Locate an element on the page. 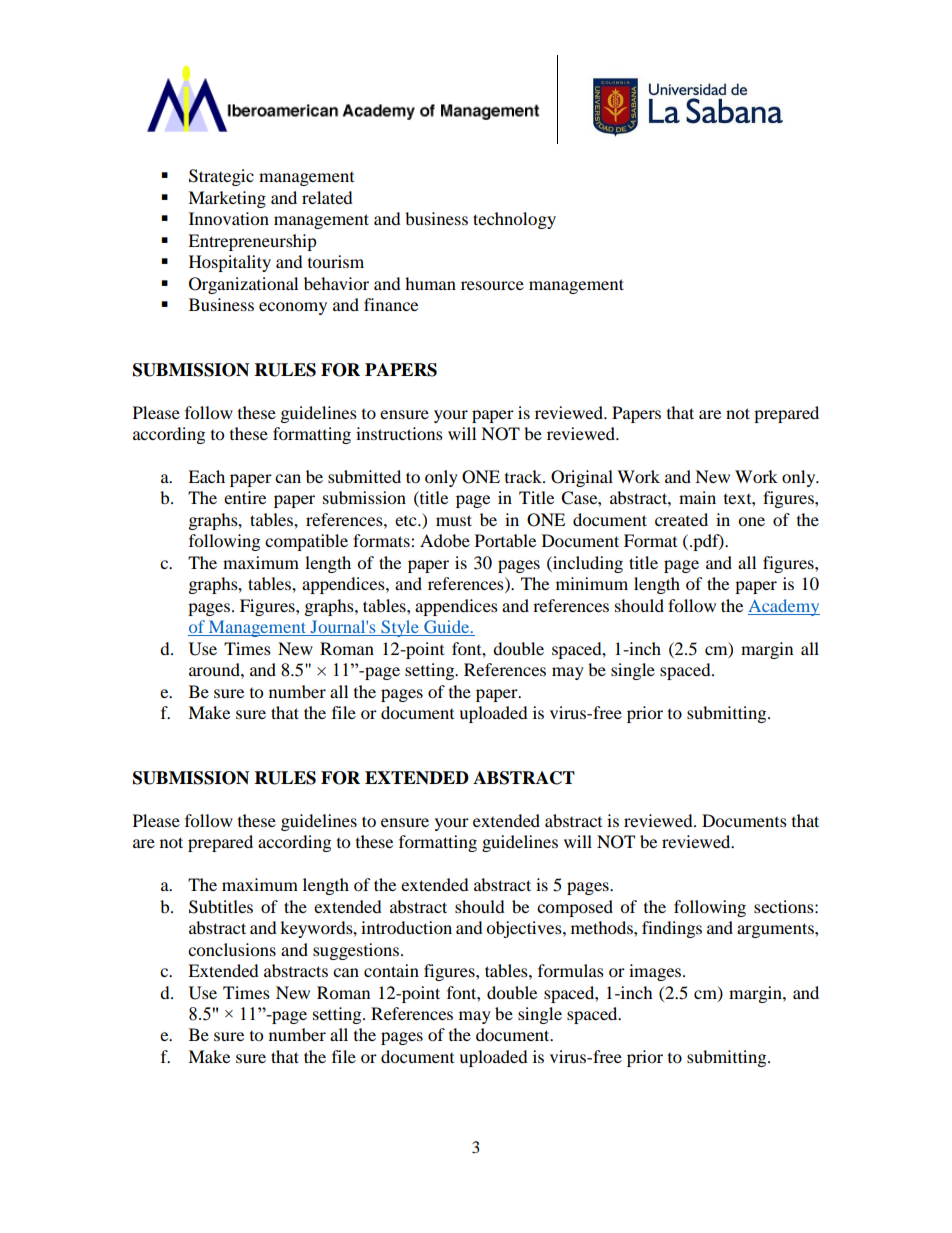 This image has width=952, height=1233. instructions is located at coordinates (399, 433).
